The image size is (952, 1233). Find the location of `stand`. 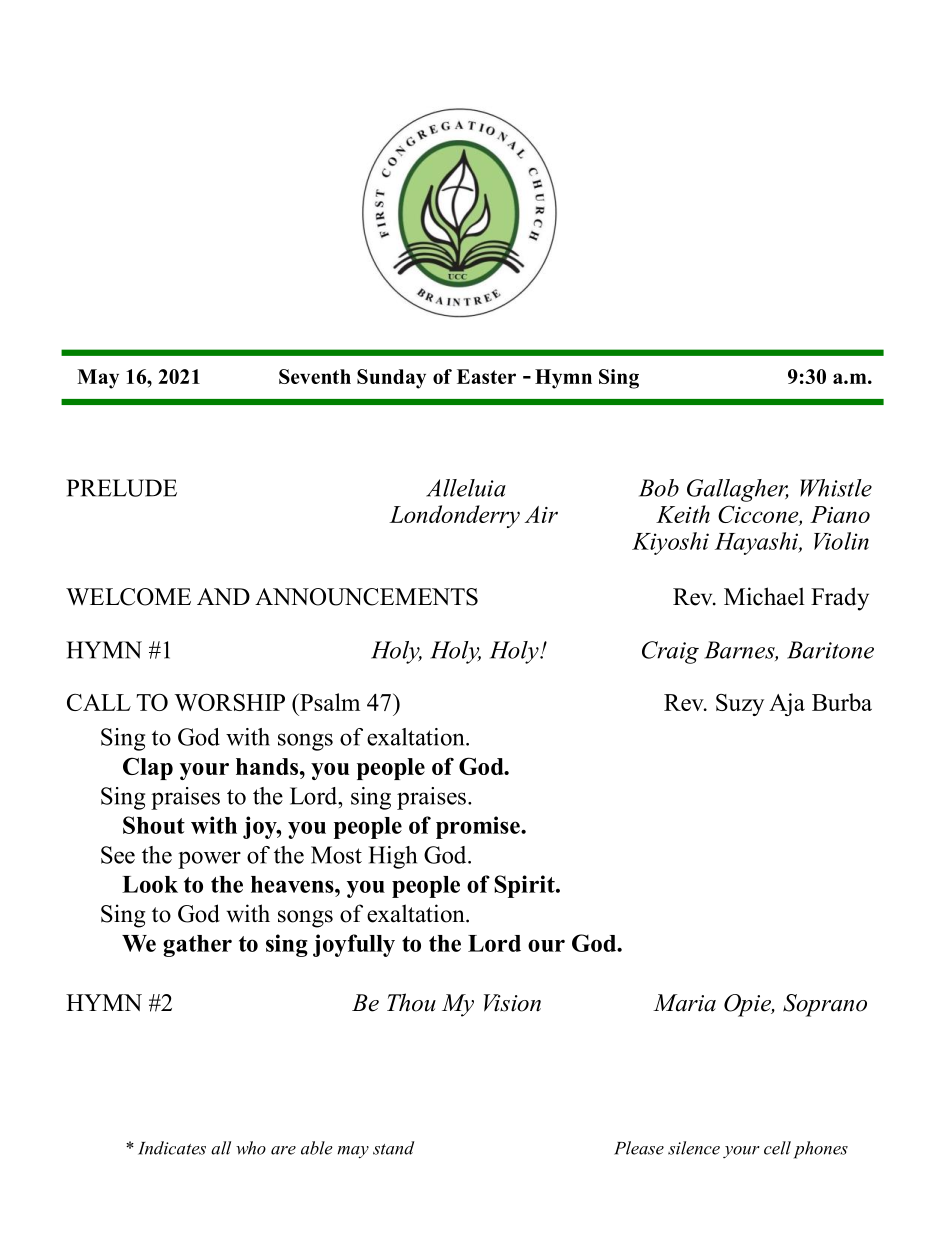

stand is located at coordinates (393, 1148).
